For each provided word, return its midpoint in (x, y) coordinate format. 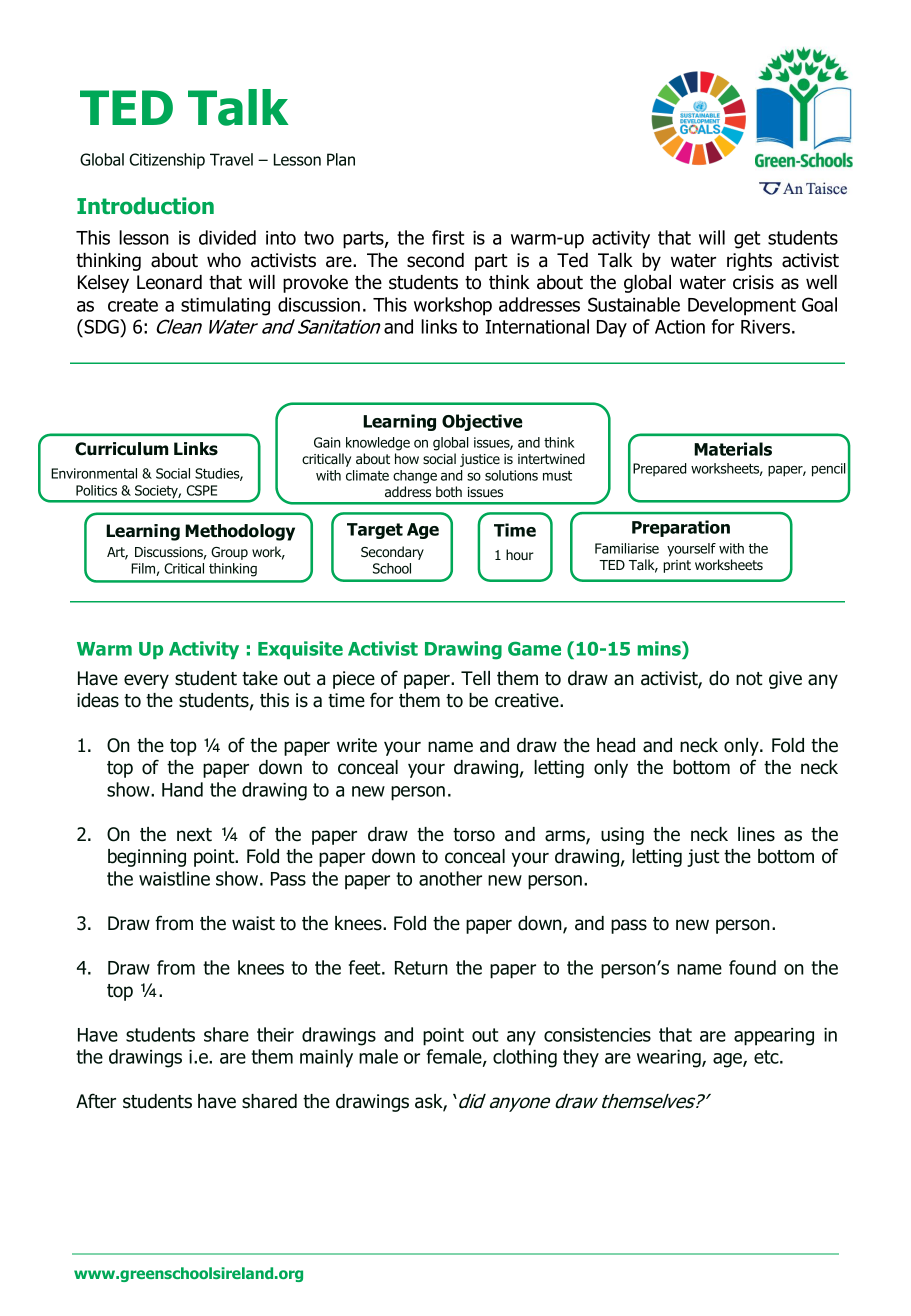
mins (660, 648)
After (96, 1101)
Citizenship (167, 161)
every (146, 681)
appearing (774, 1037)
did (471, 1101)
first (448, 237)
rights (749, 262)
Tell (475, 678)
